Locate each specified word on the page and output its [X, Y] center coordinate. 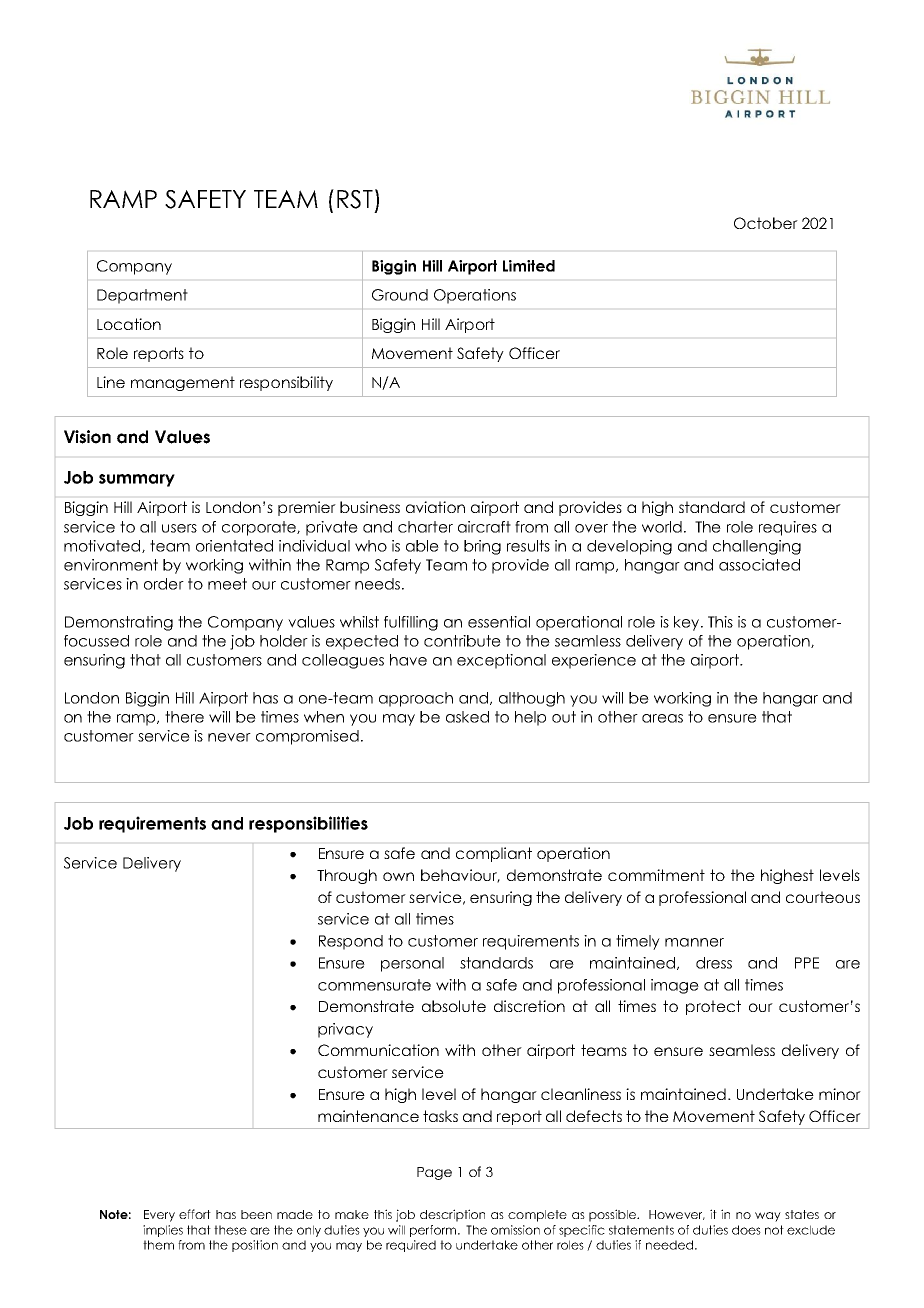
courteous [823, 897]
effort [195, 1214]
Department [142, 296]
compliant [494, 854]
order [164, 584]
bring [482, 547]
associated [759, 565]
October [766, 223]
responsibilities [308, 824]
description [452, 1215]
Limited [529, 266]
